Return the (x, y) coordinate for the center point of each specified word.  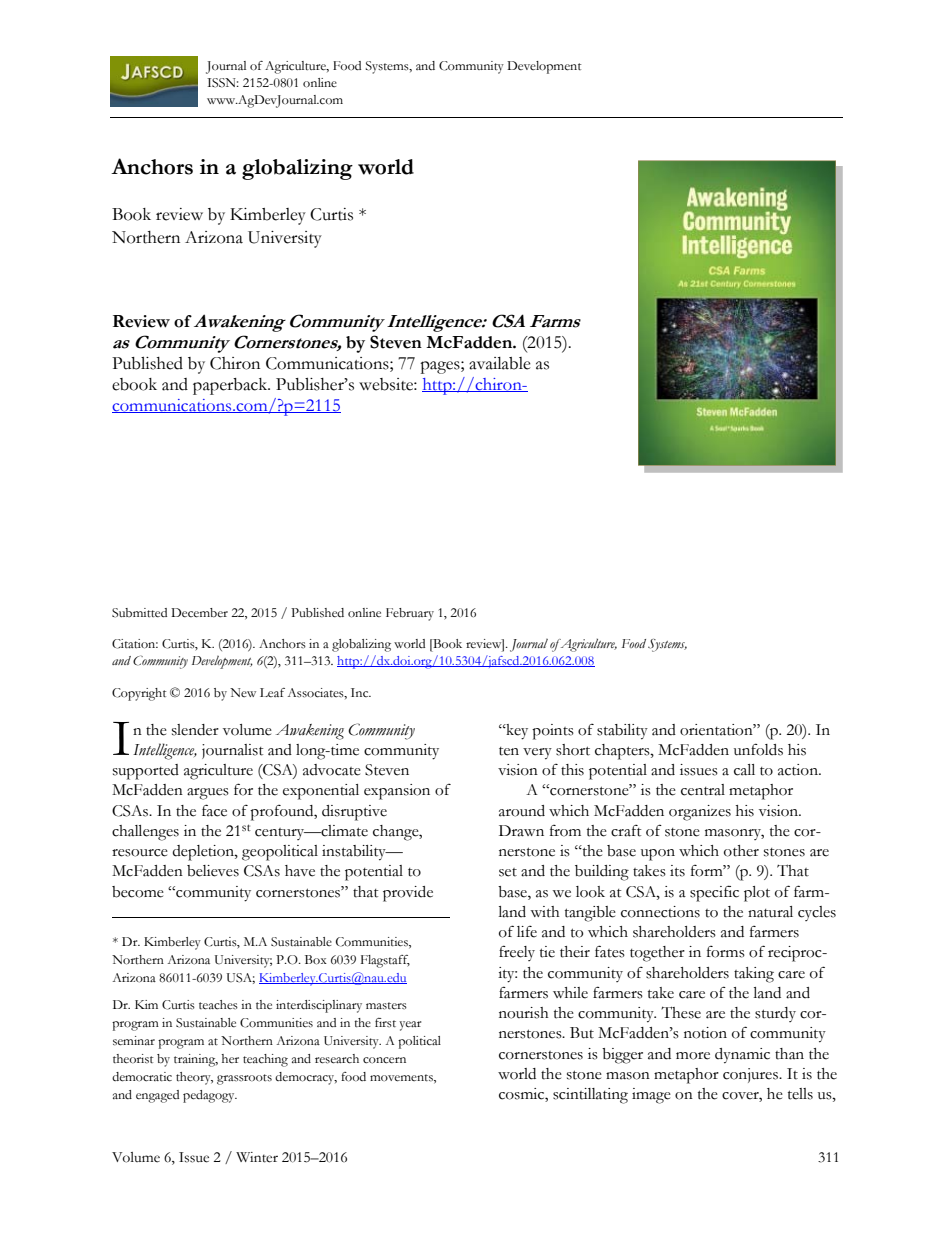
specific (714, 893)
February (410, 614)
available (500, 363)
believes (213, 871)
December (199, 613)
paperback (231, 386)
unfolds (758, 749)
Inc (361, 692)
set (508, 872)
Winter (257, 1157)
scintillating (590, 1096)
